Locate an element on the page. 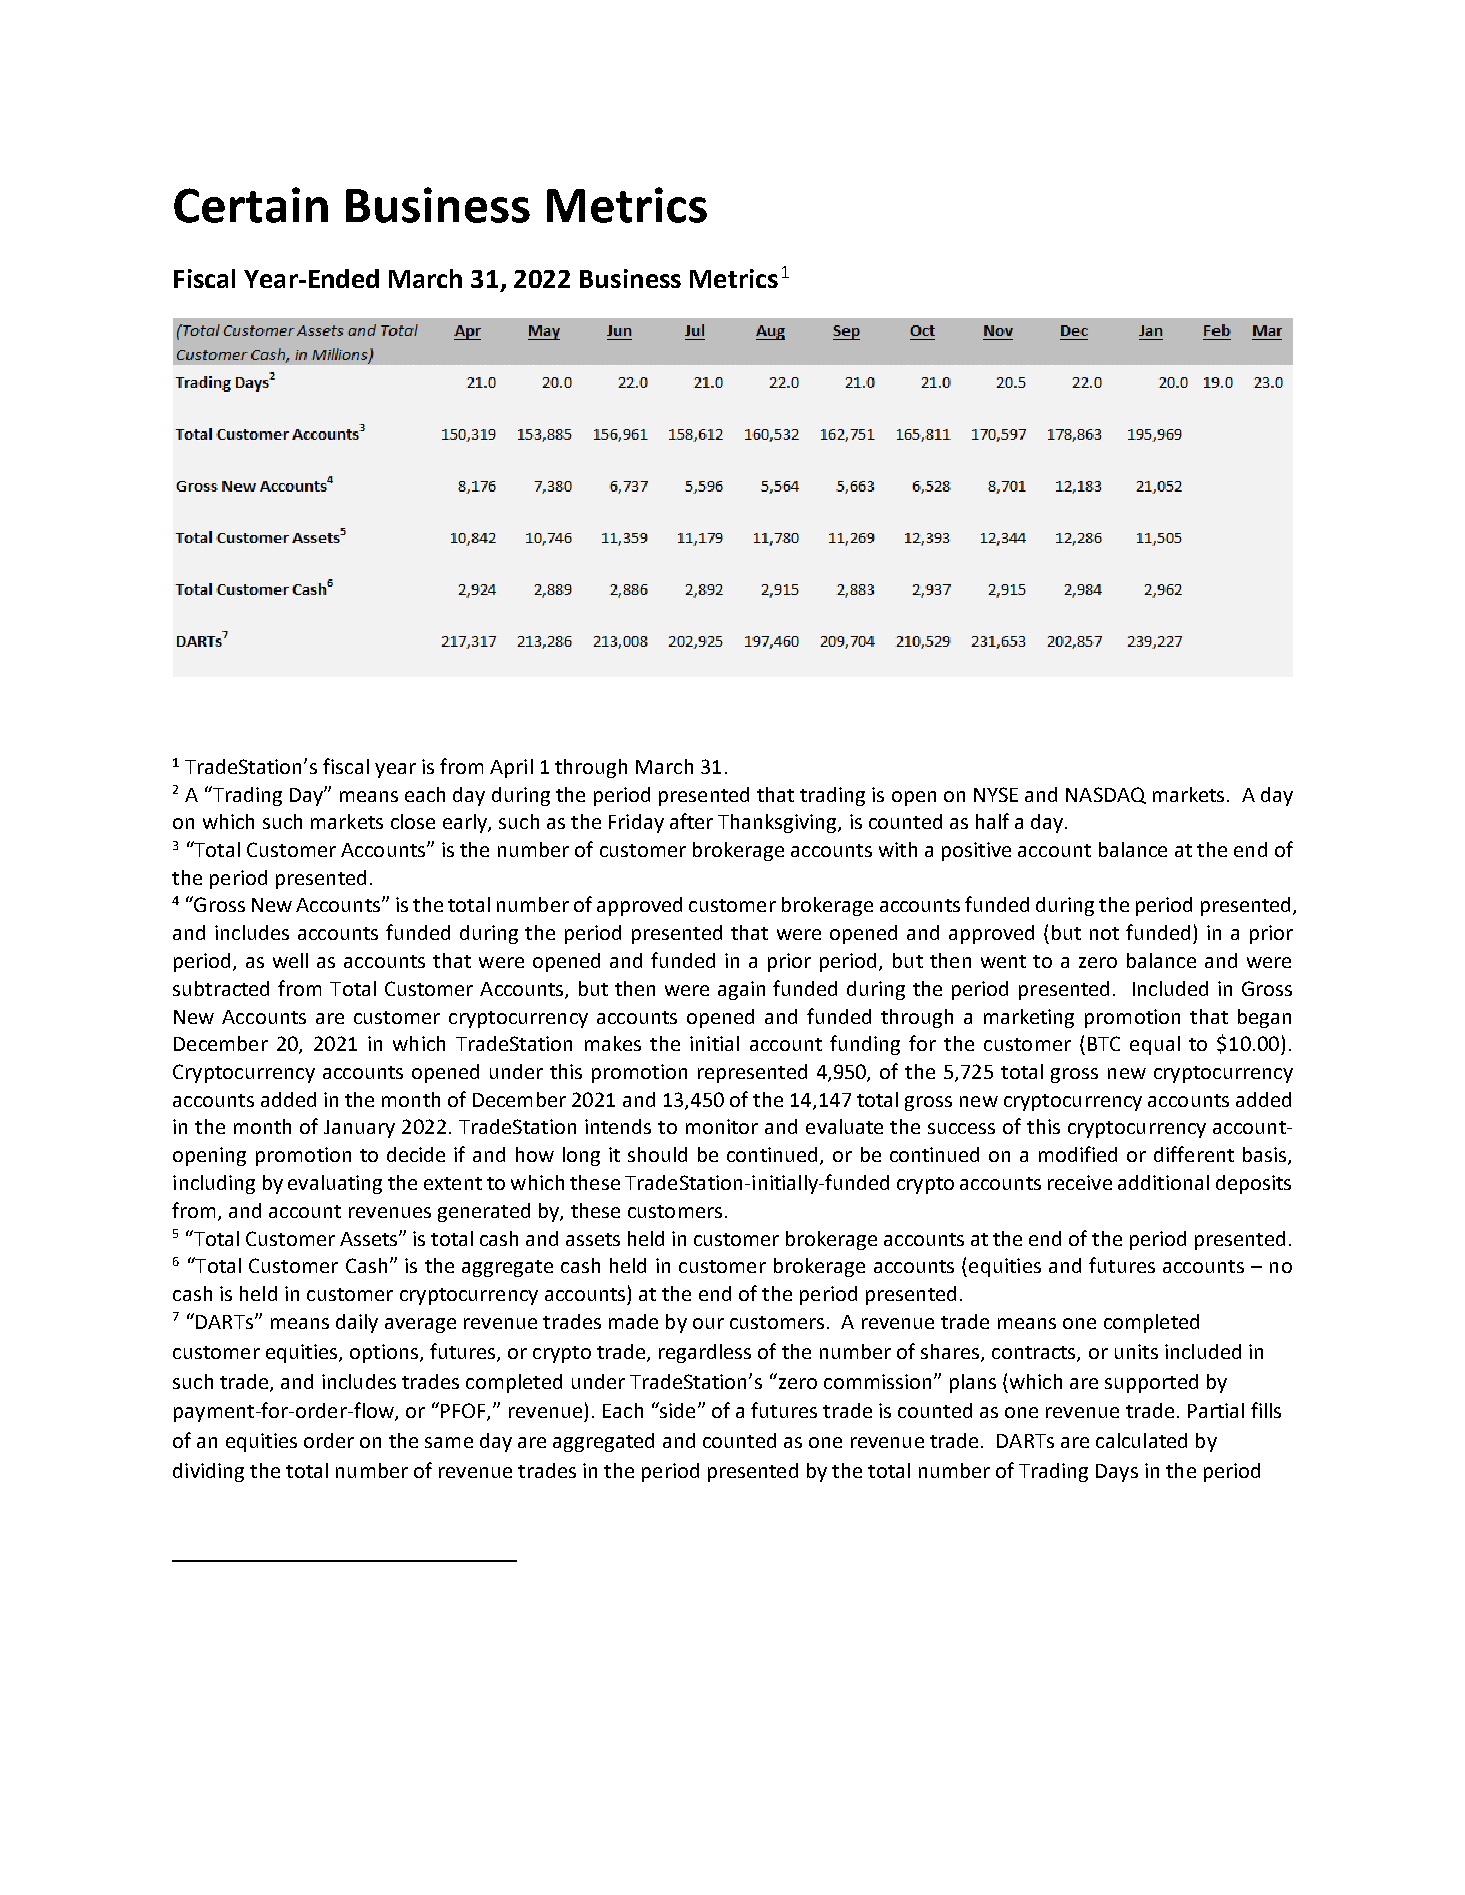  after is located at coordinates (691, 821).
